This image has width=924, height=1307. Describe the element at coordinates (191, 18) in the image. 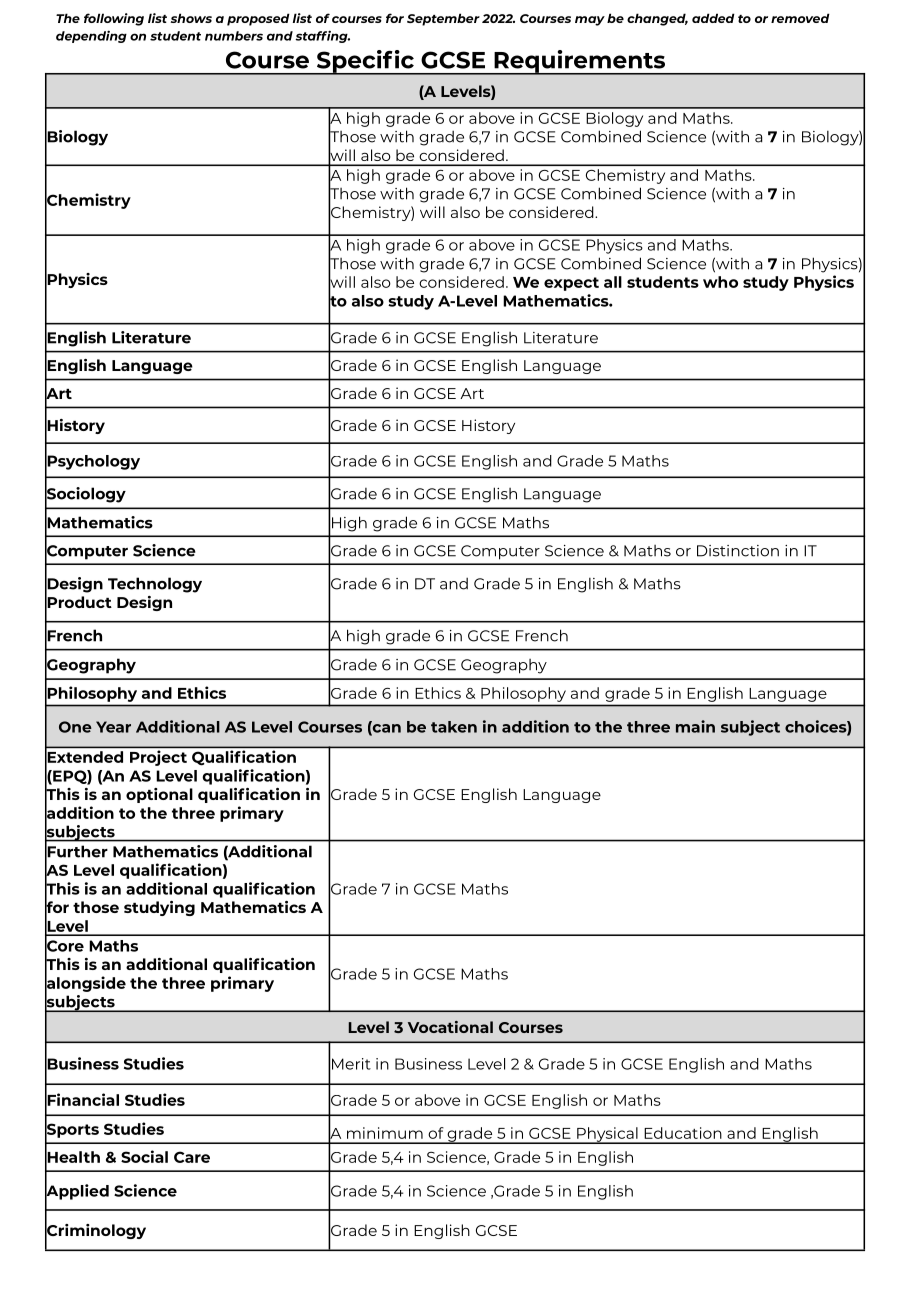

I see `shows` at that location.
